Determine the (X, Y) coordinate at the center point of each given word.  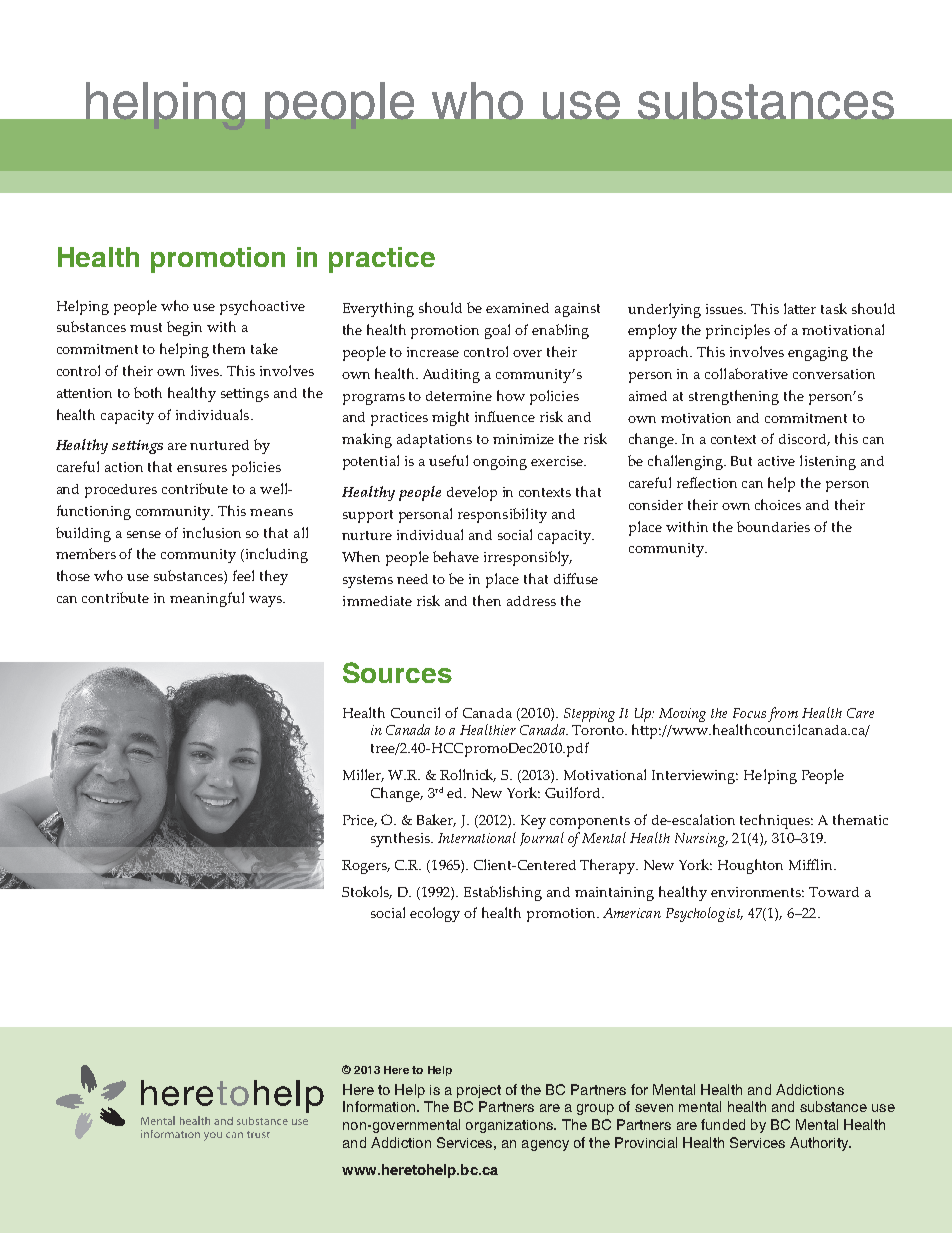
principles (738, 331)
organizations (510, 1126)
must (146, 327)
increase (433, 352)
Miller (363, 775)
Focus (749, 713)
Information (380, 1106)
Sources (397, 672)
